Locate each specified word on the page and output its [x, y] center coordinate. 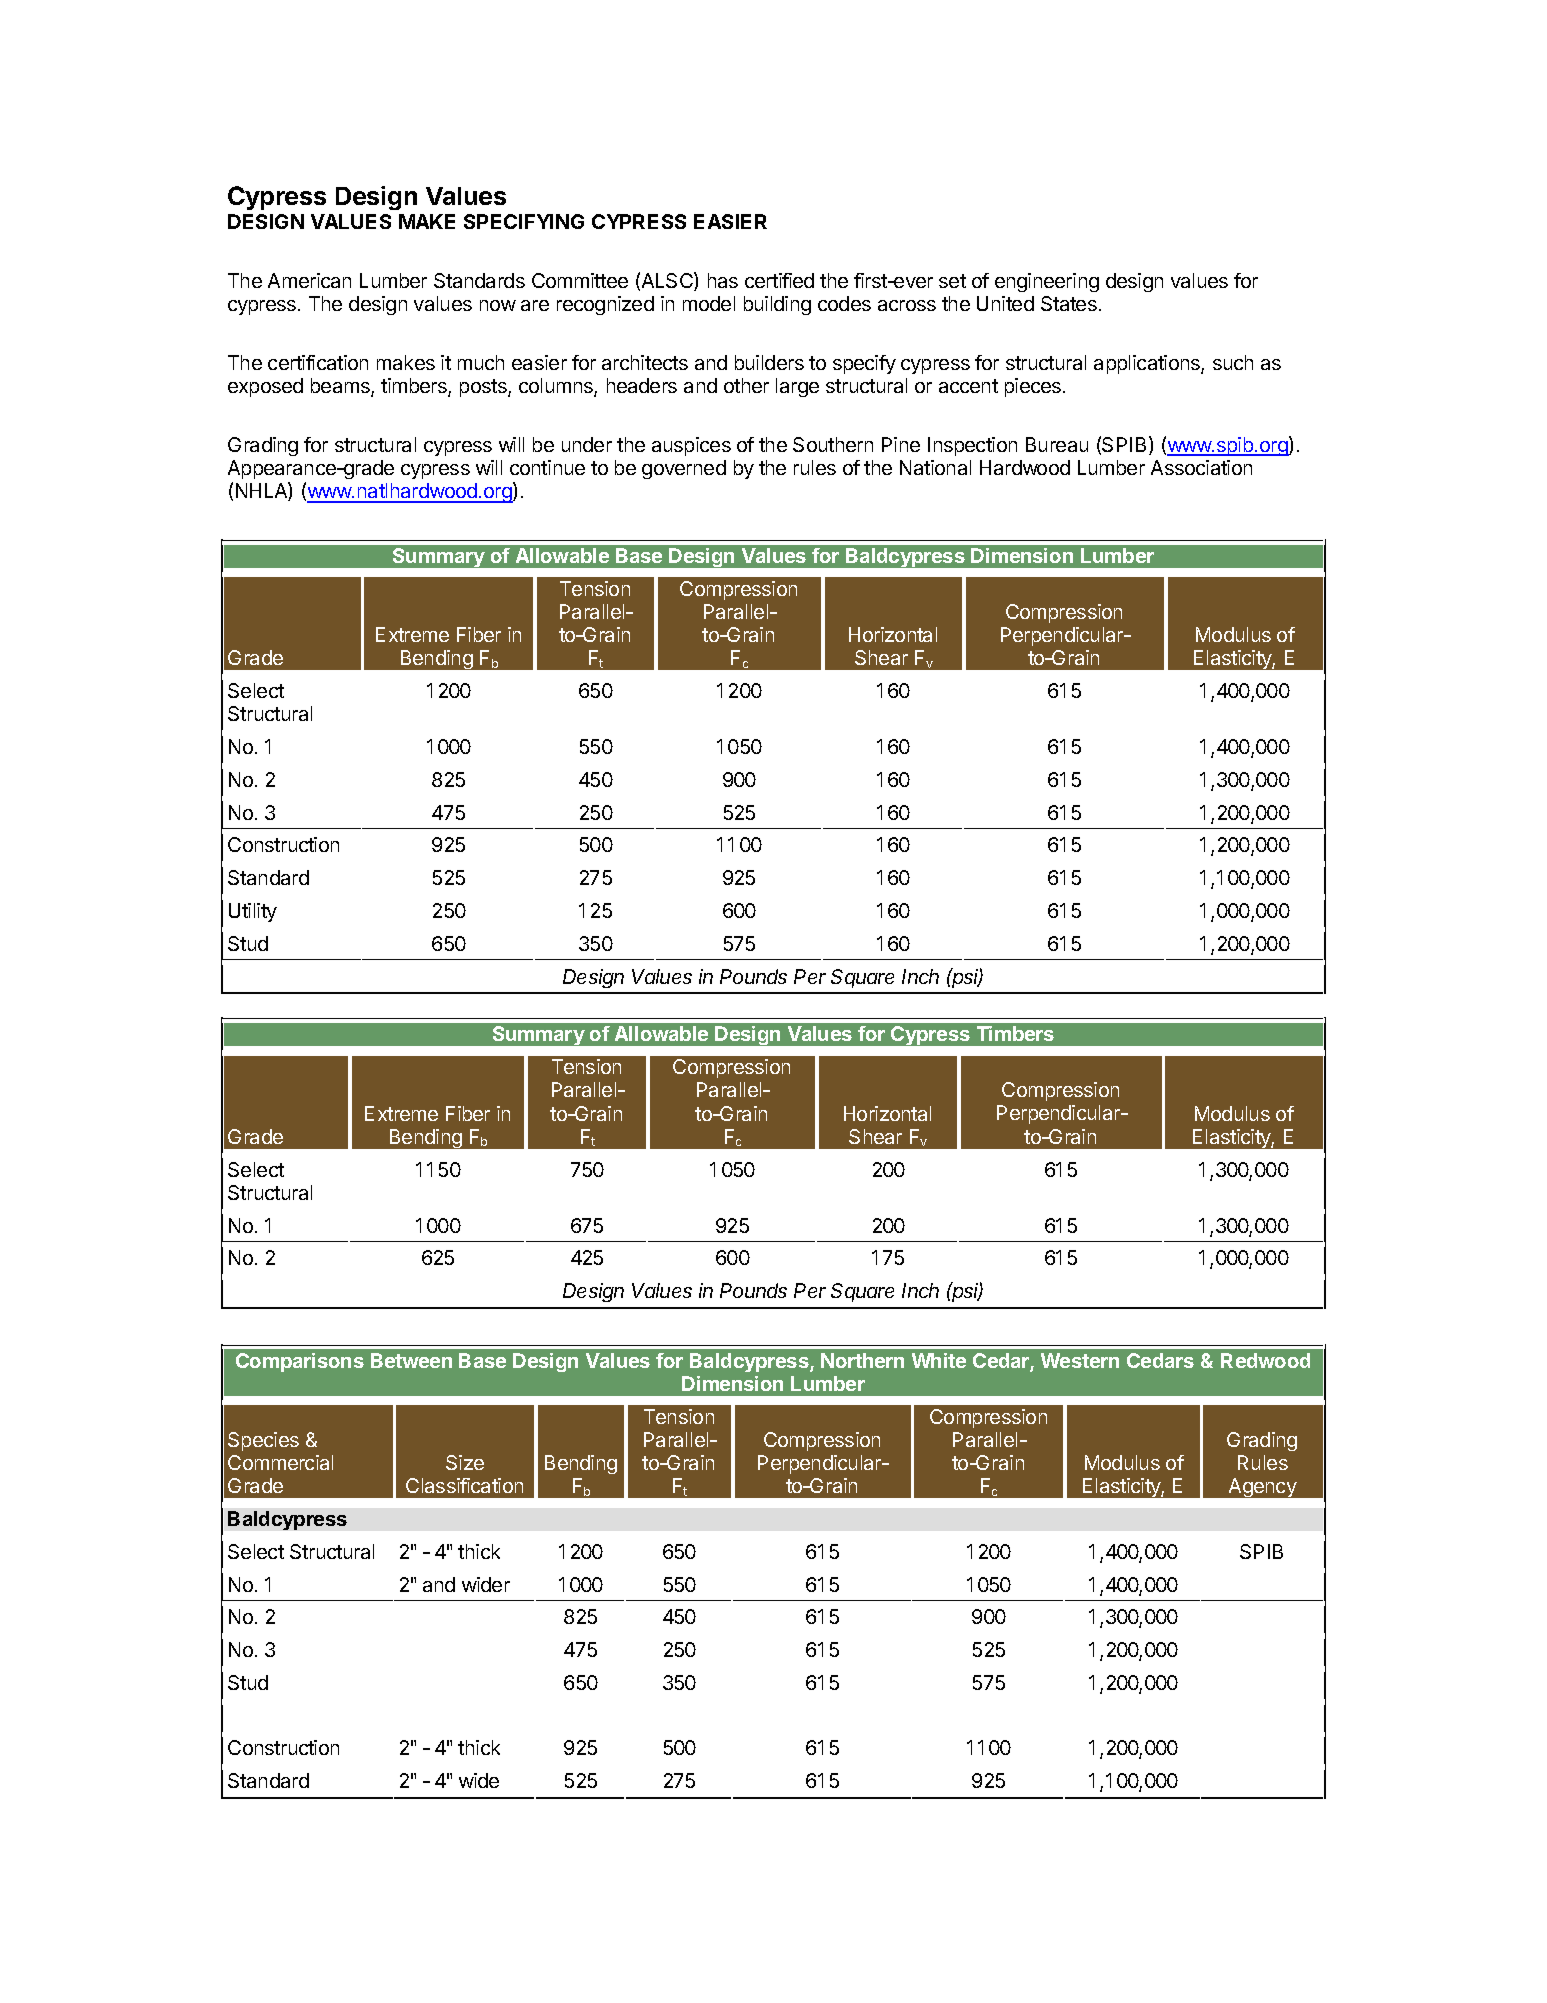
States [1069, 303]
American [309, 280]
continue [547, 467]
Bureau [1057, 444]
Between [411, 1360]
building [777, 305]
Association [1201, 467]
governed [684, 469]
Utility [253, 912]
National [935, 467]
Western [1080, 1360]
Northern [862, 1360]
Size [465, 1462]
